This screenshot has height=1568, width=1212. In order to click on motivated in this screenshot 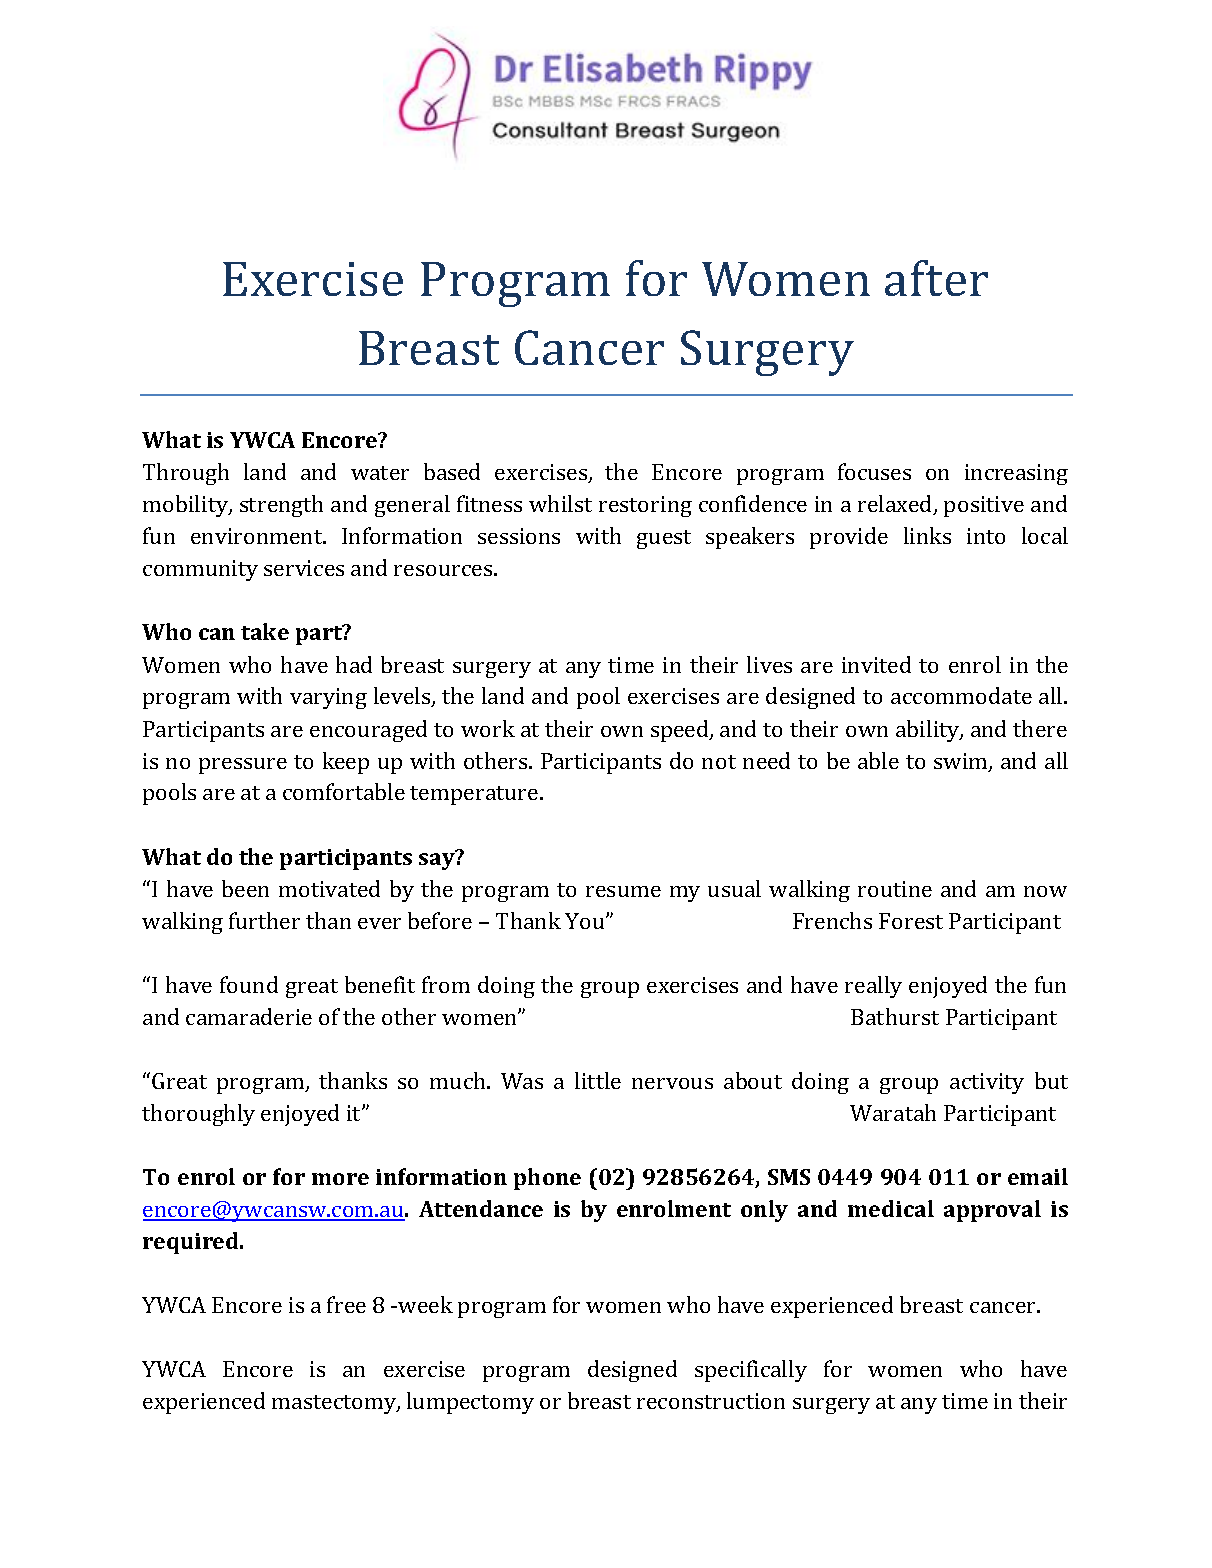, I will do `click(329, 888)`.
